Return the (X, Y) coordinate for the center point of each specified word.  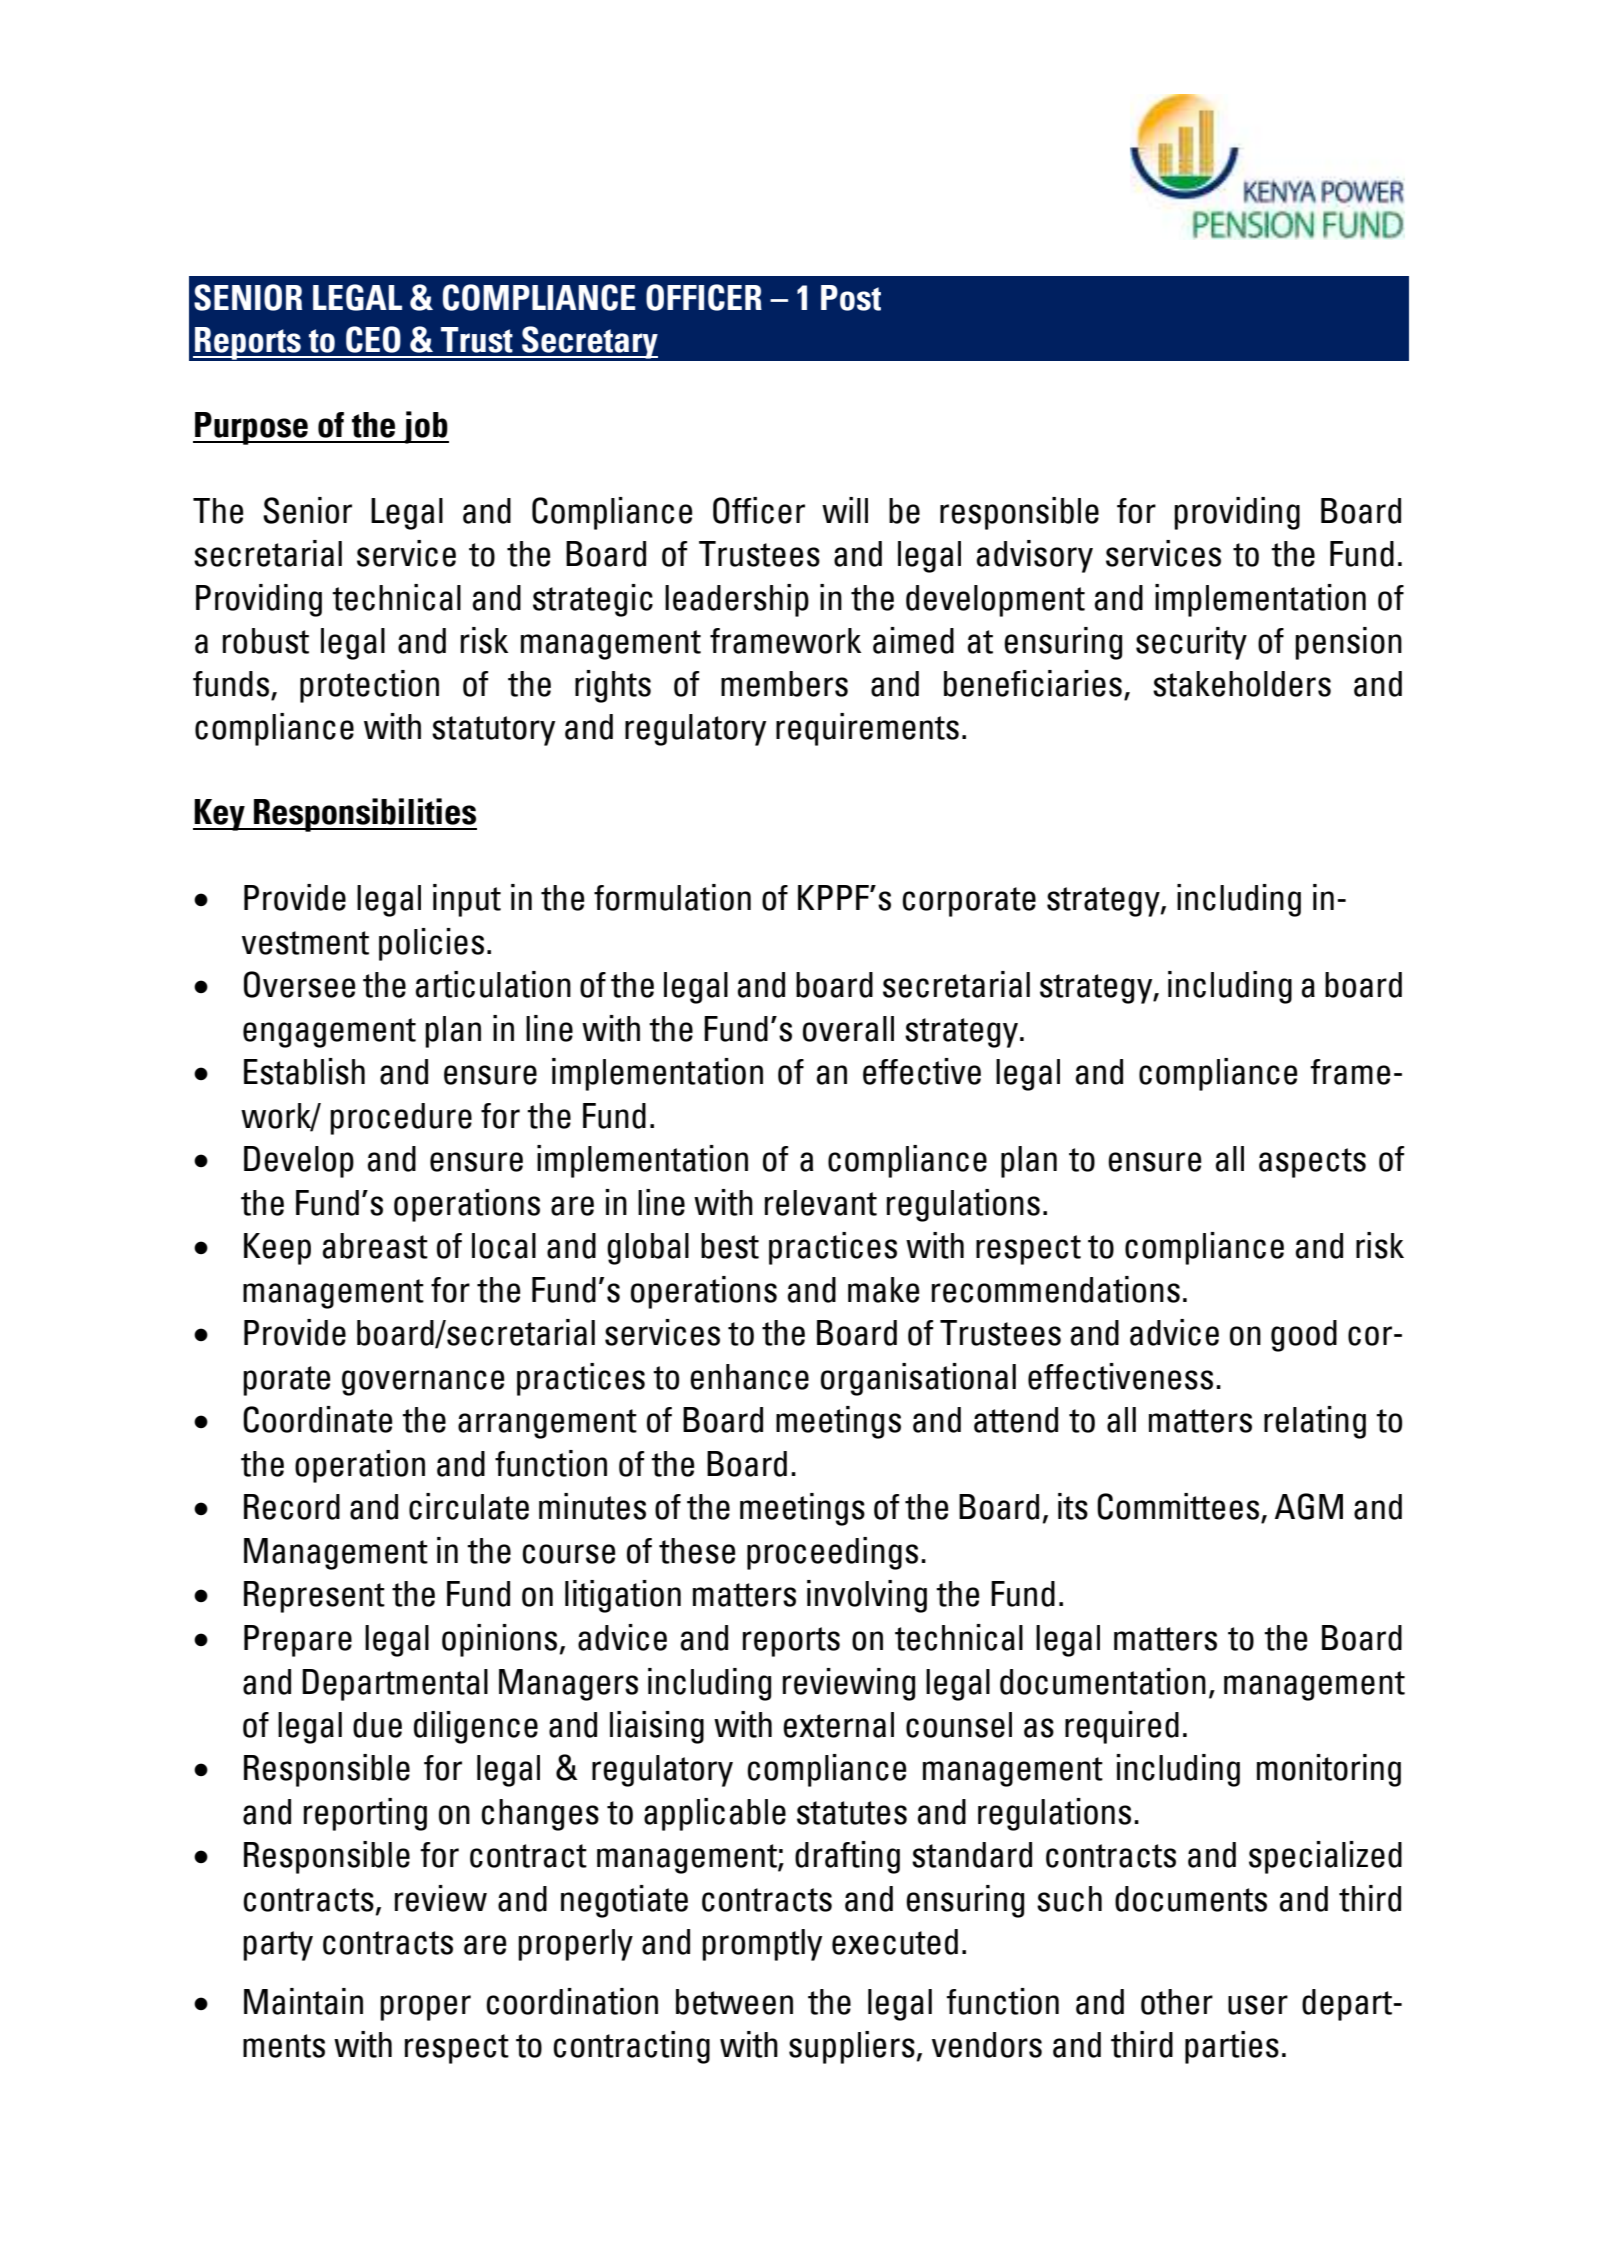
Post (851, 298)
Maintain (303, 2001)
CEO (373, 339)
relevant (821, 1203)
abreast (375, 1246)
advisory (1035, 556)
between (734, 2002)
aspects (1312, 1163)
